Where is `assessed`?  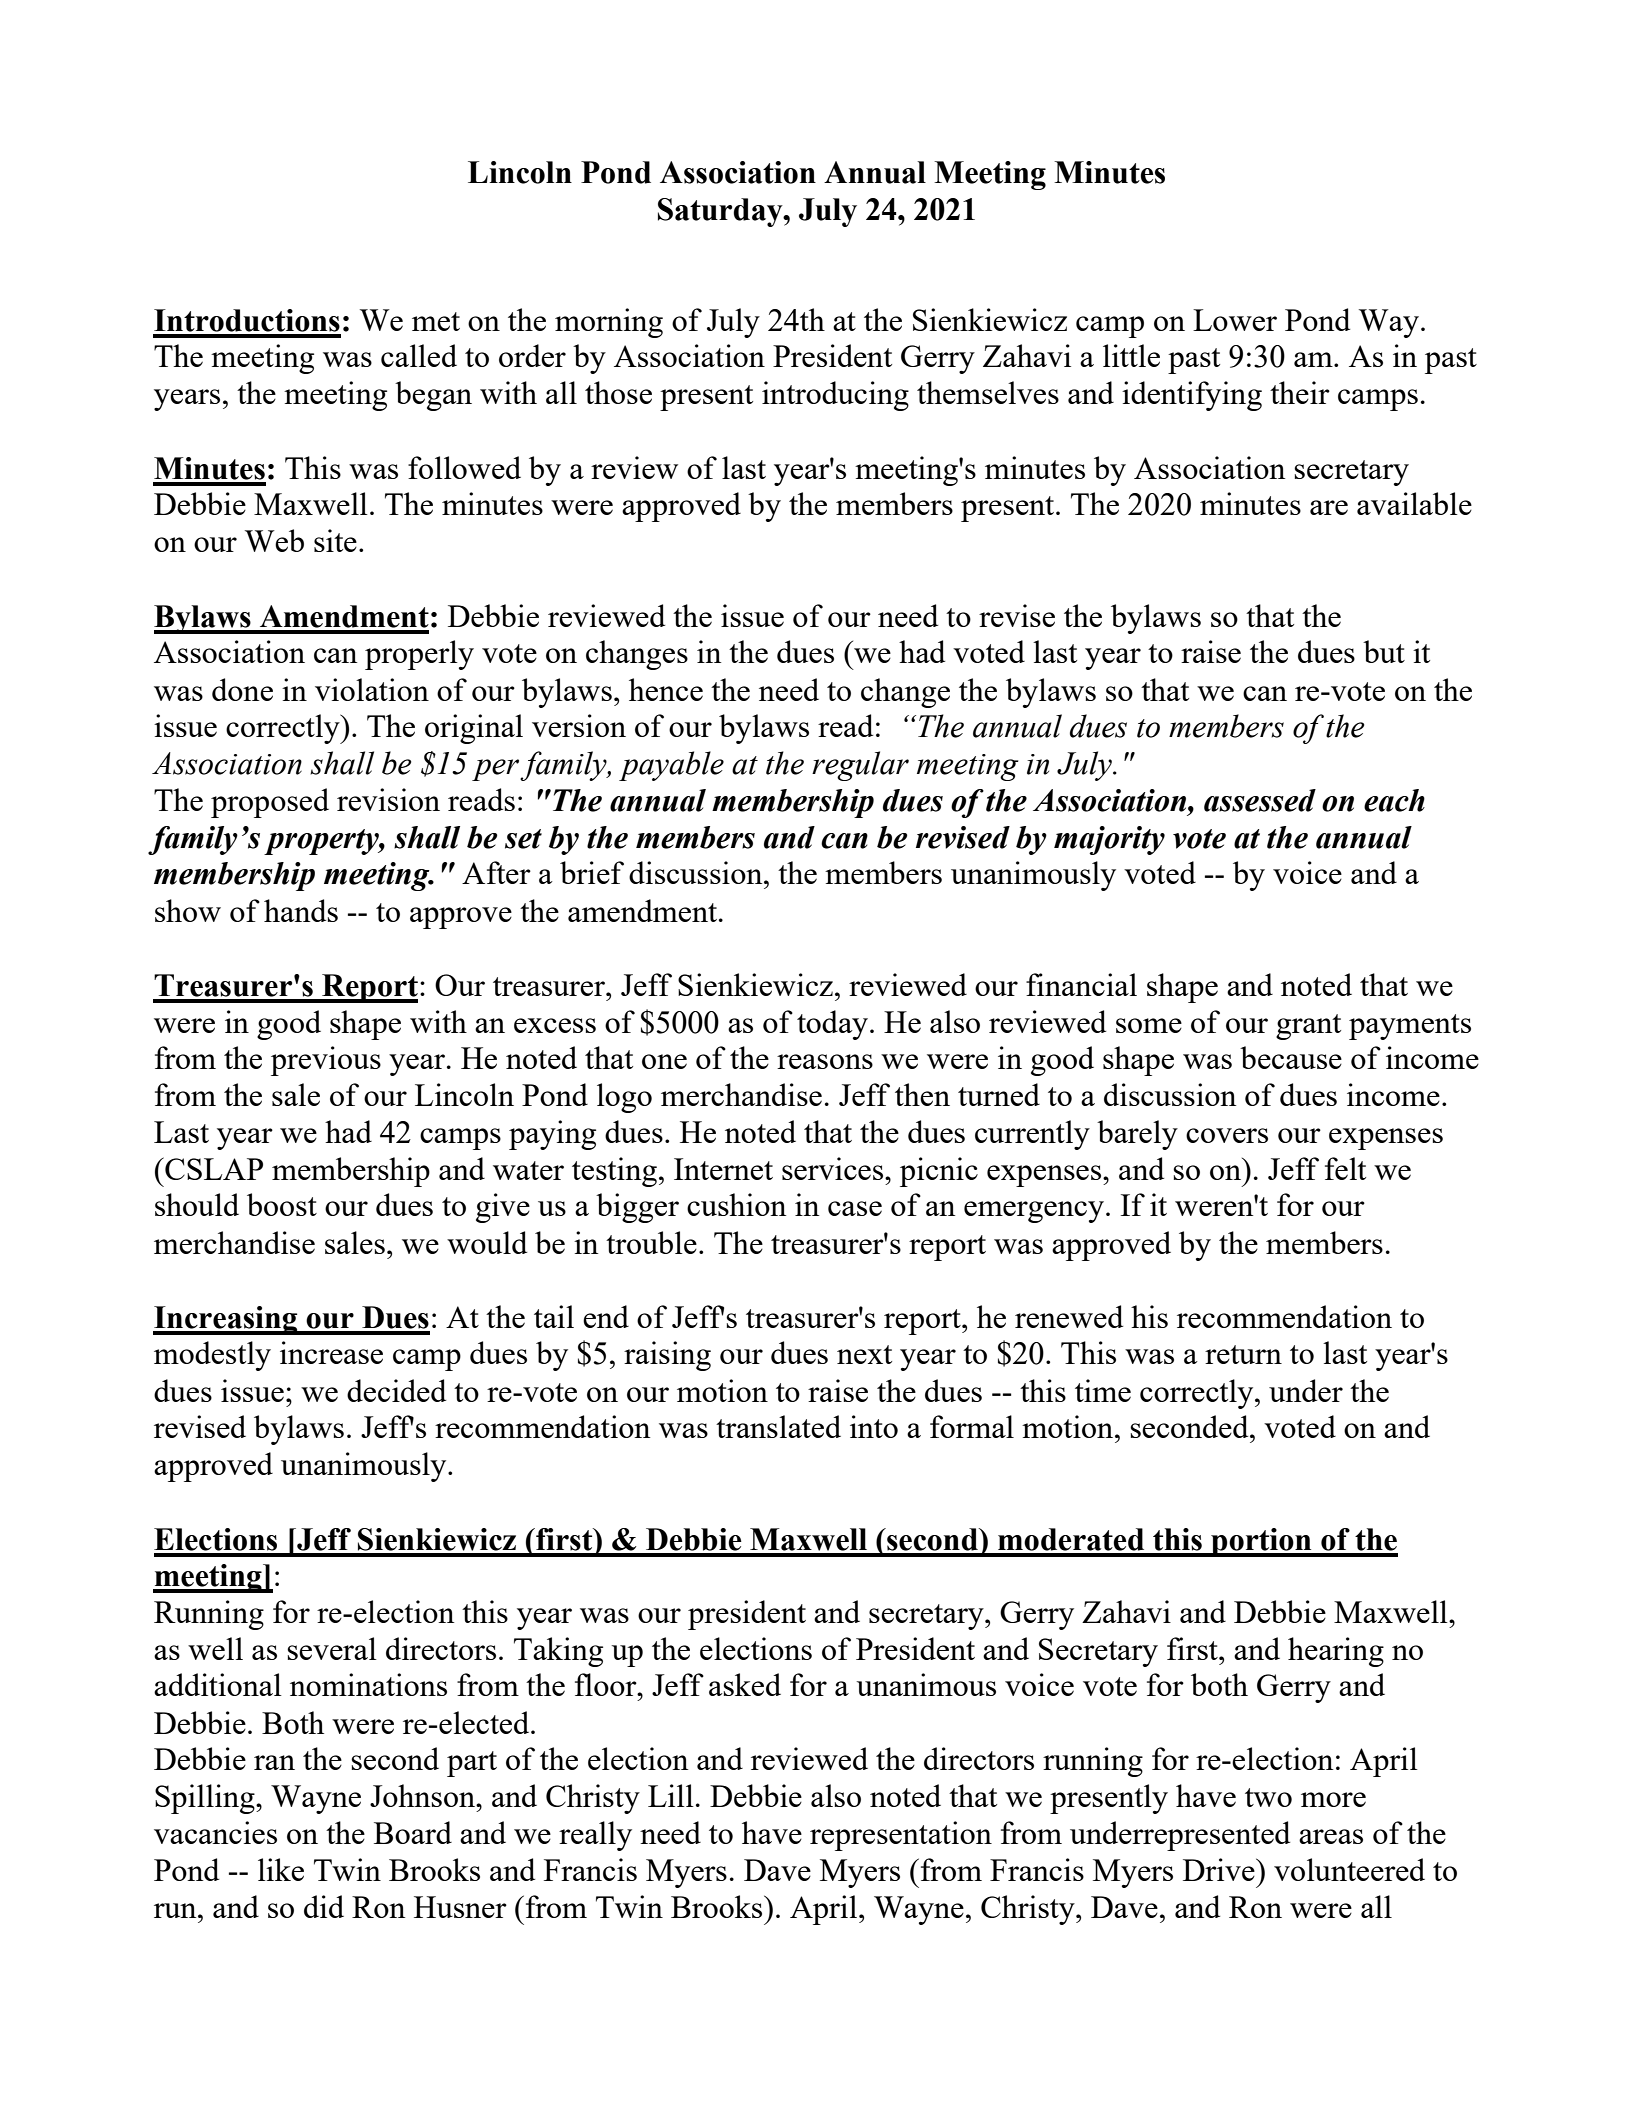 assessed is located at coordinates (1260, 800).
